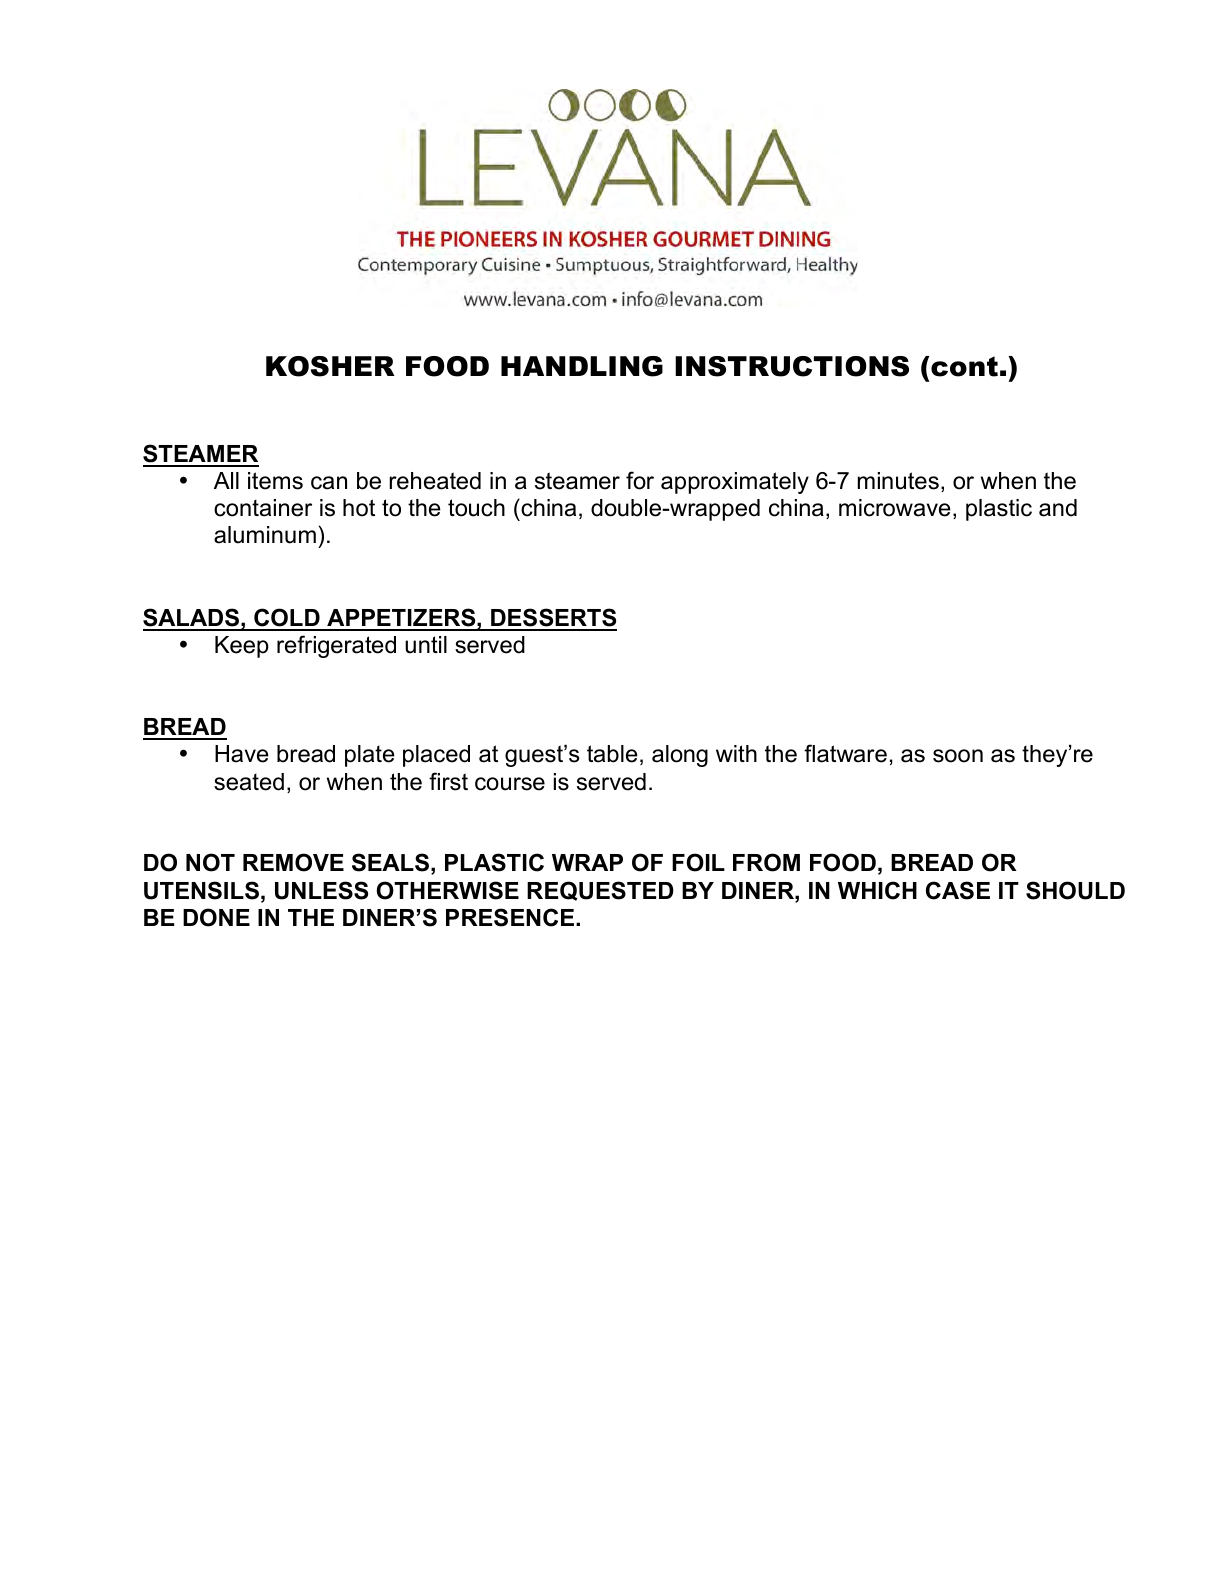  What do you see at coordinates (792, 366) in the screenshot?
I see `INSTRUCTIONS` at bounding box center [792, 366].
